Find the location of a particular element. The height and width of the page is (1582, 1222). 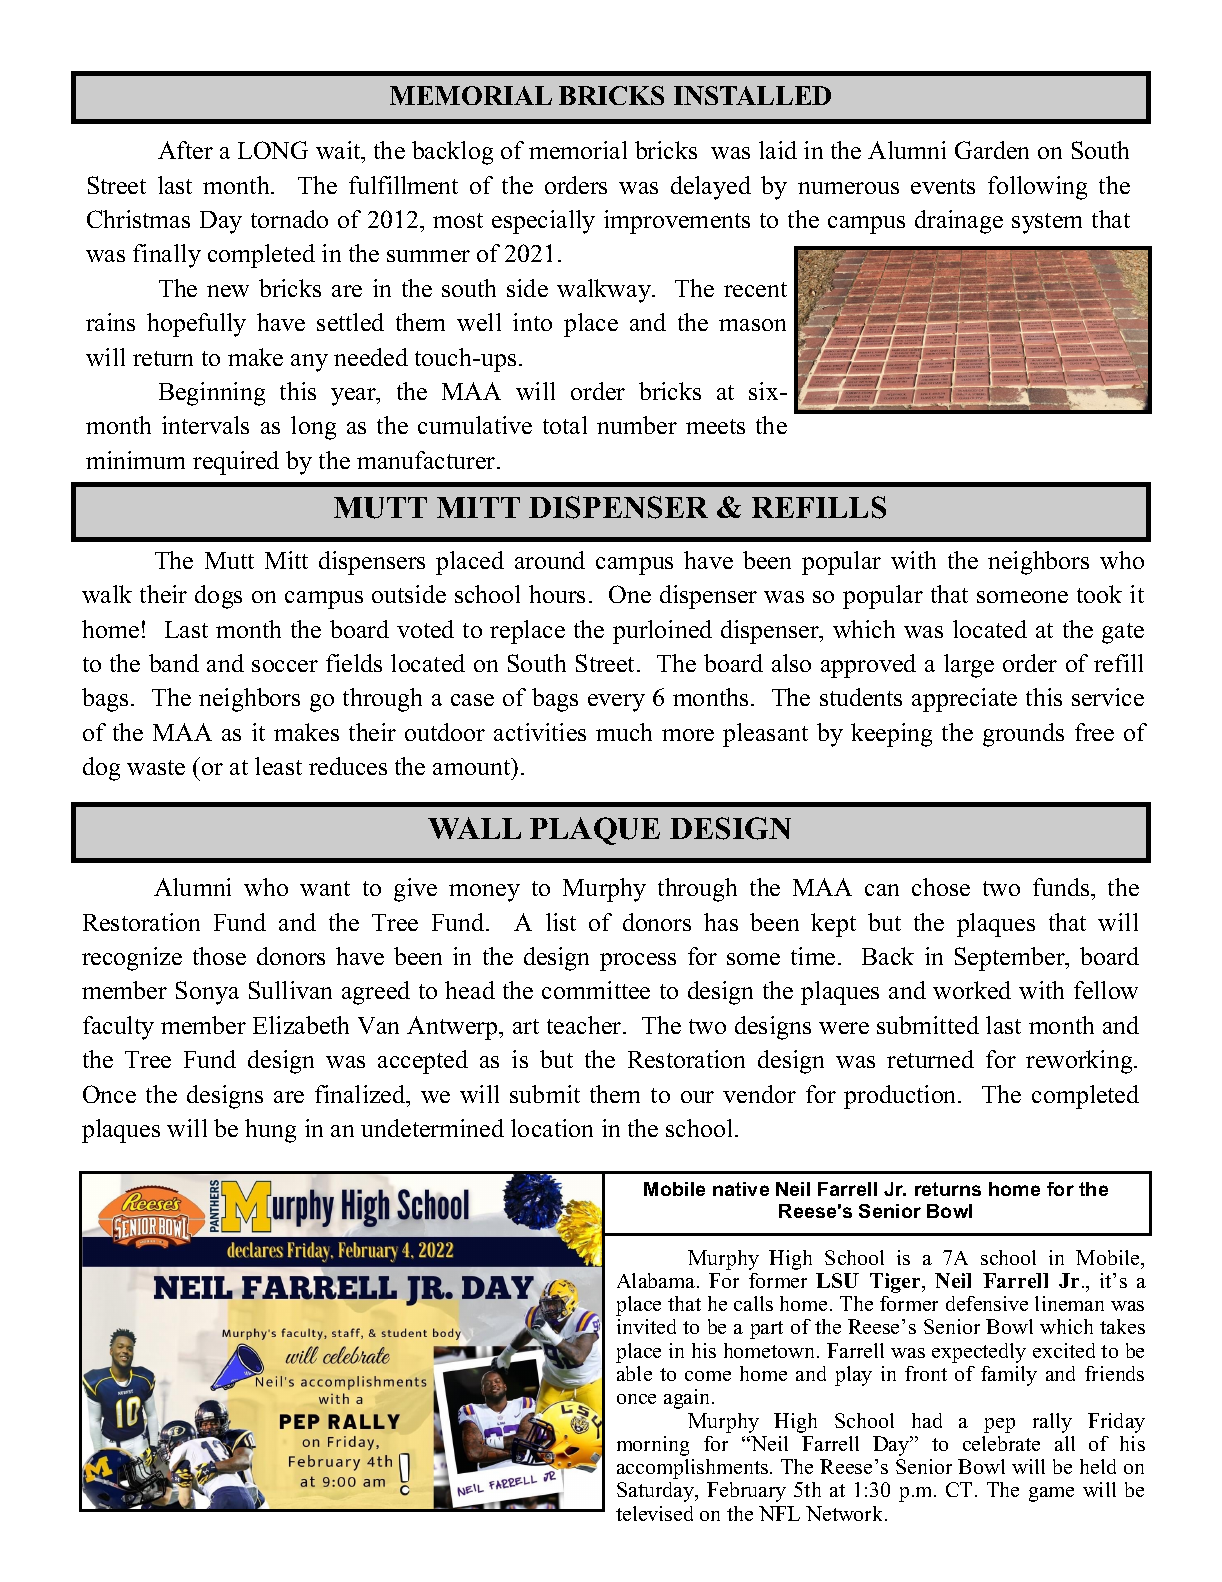

Alabama is located at coordinates (657, 1280).
